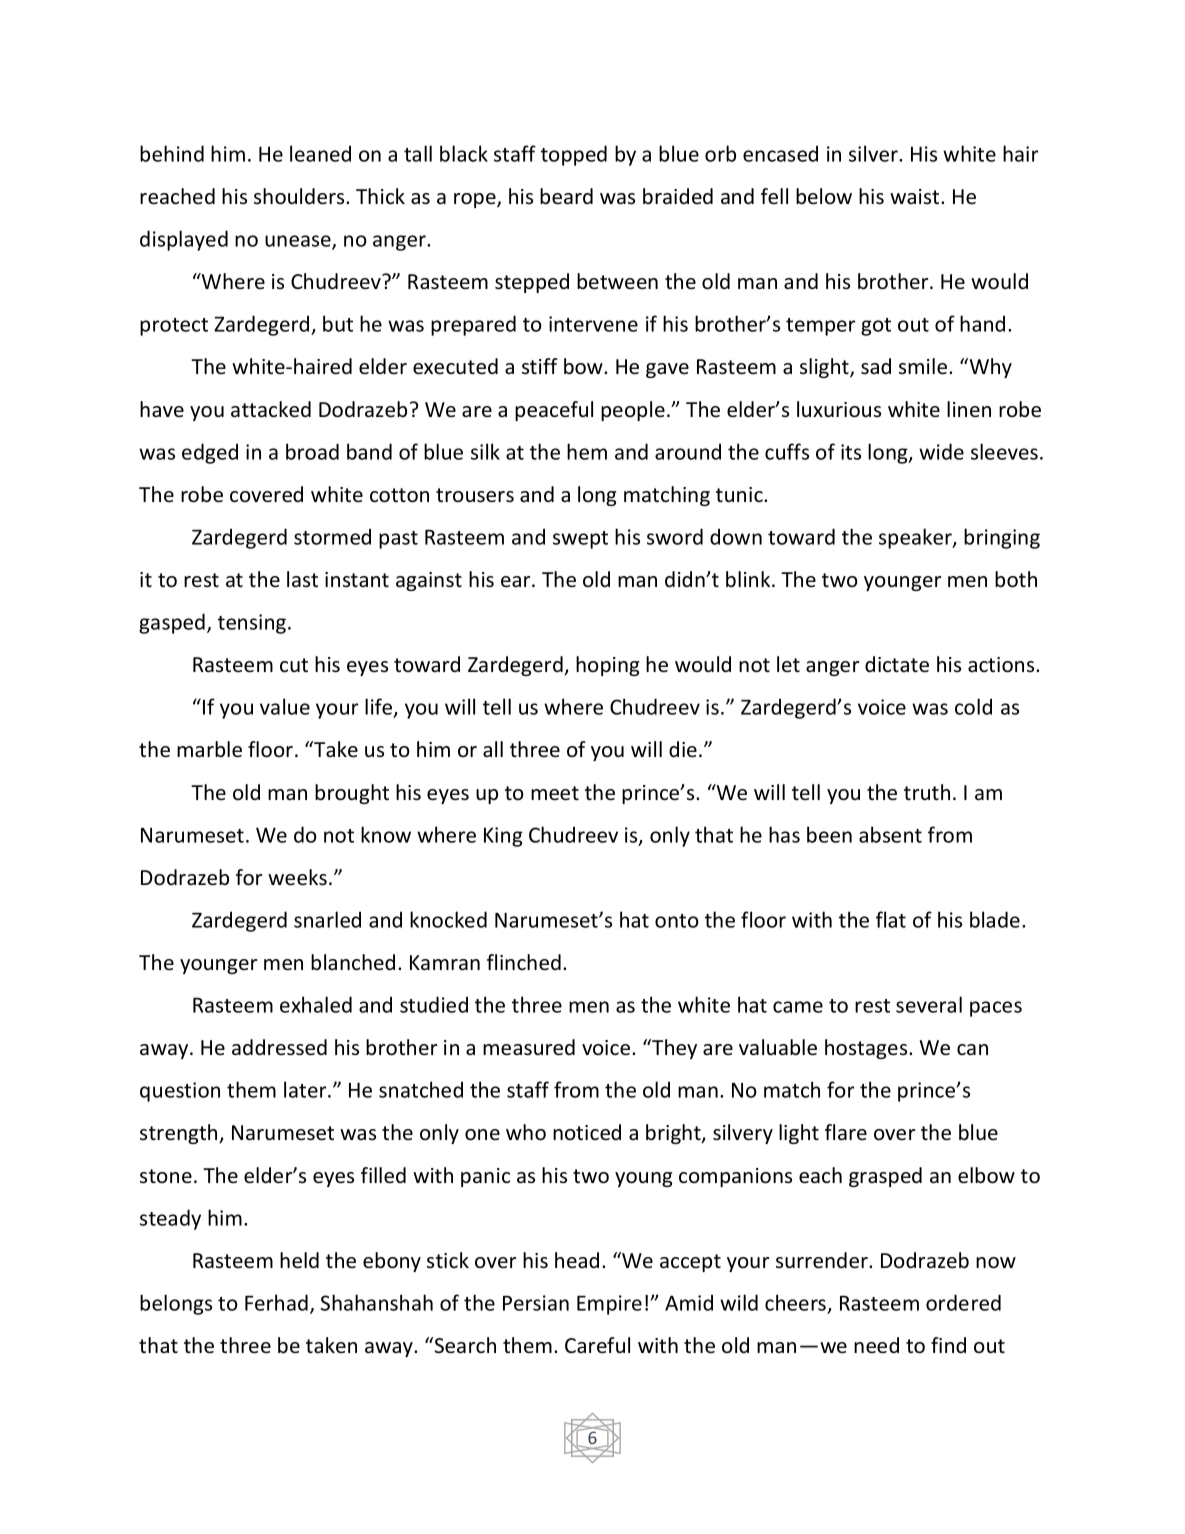 The image size is (1185, 1534). Describe the element at coordinates (327, 919) in the screenshot. I see `snarled` at that location.
